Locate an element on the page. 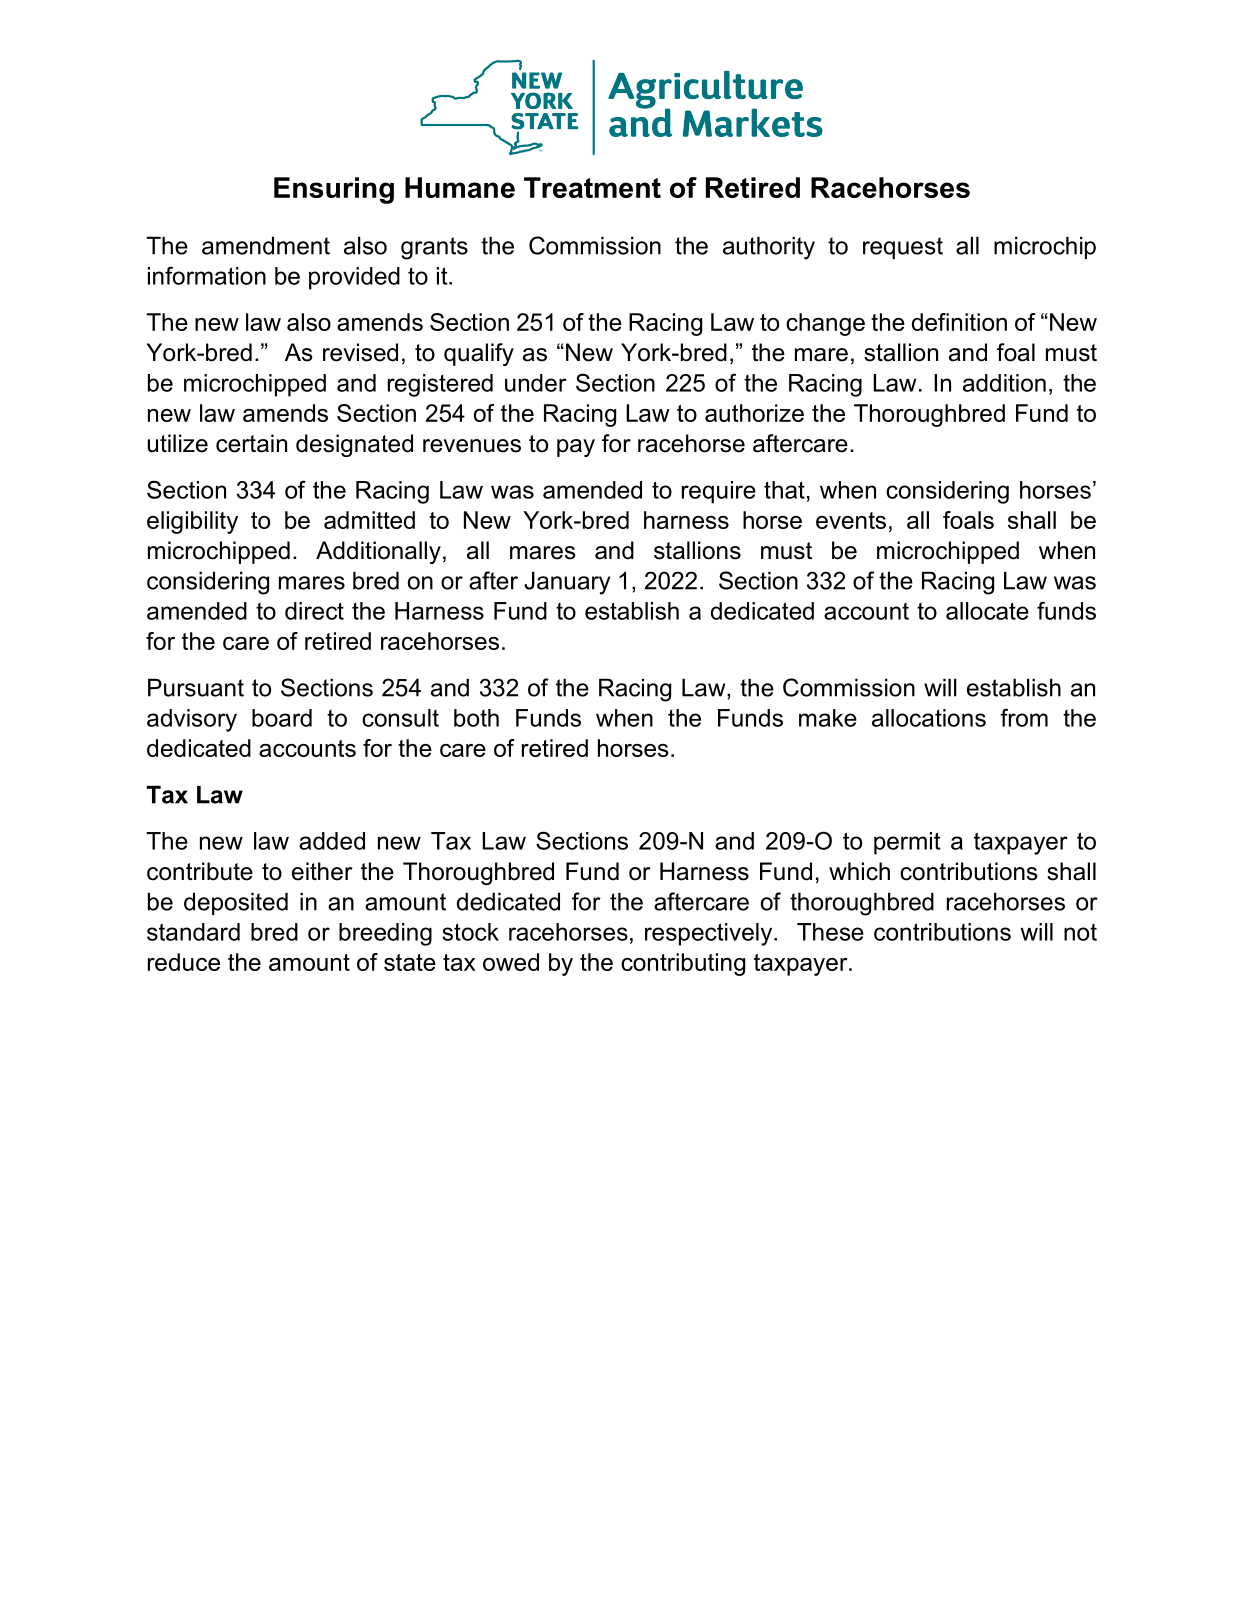 This image has height=1609, width=1243. request is located at coordinates (903, 248).
